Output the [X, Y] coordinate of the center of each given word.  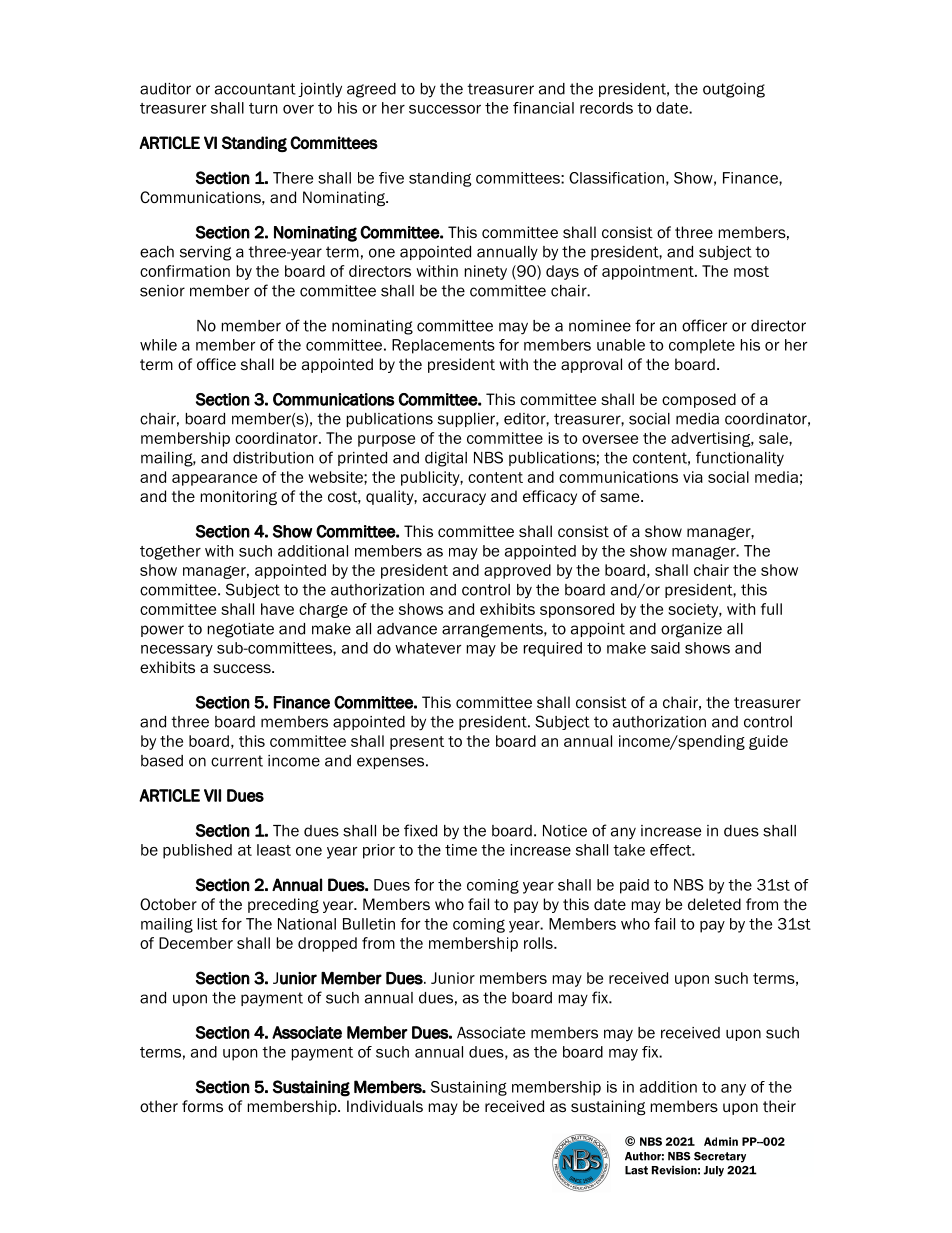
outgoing [734, 90]
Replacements [443, 346]
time [461, 850]
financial [543, 108]
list [208, 924]
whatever [428, 648]
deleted [714, 904]
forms [202, 1106]
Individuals [385, 1106]
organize [691, 630]
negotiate [241, 630]
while [158, 345]
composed [699, 400]
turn [263, 108]
